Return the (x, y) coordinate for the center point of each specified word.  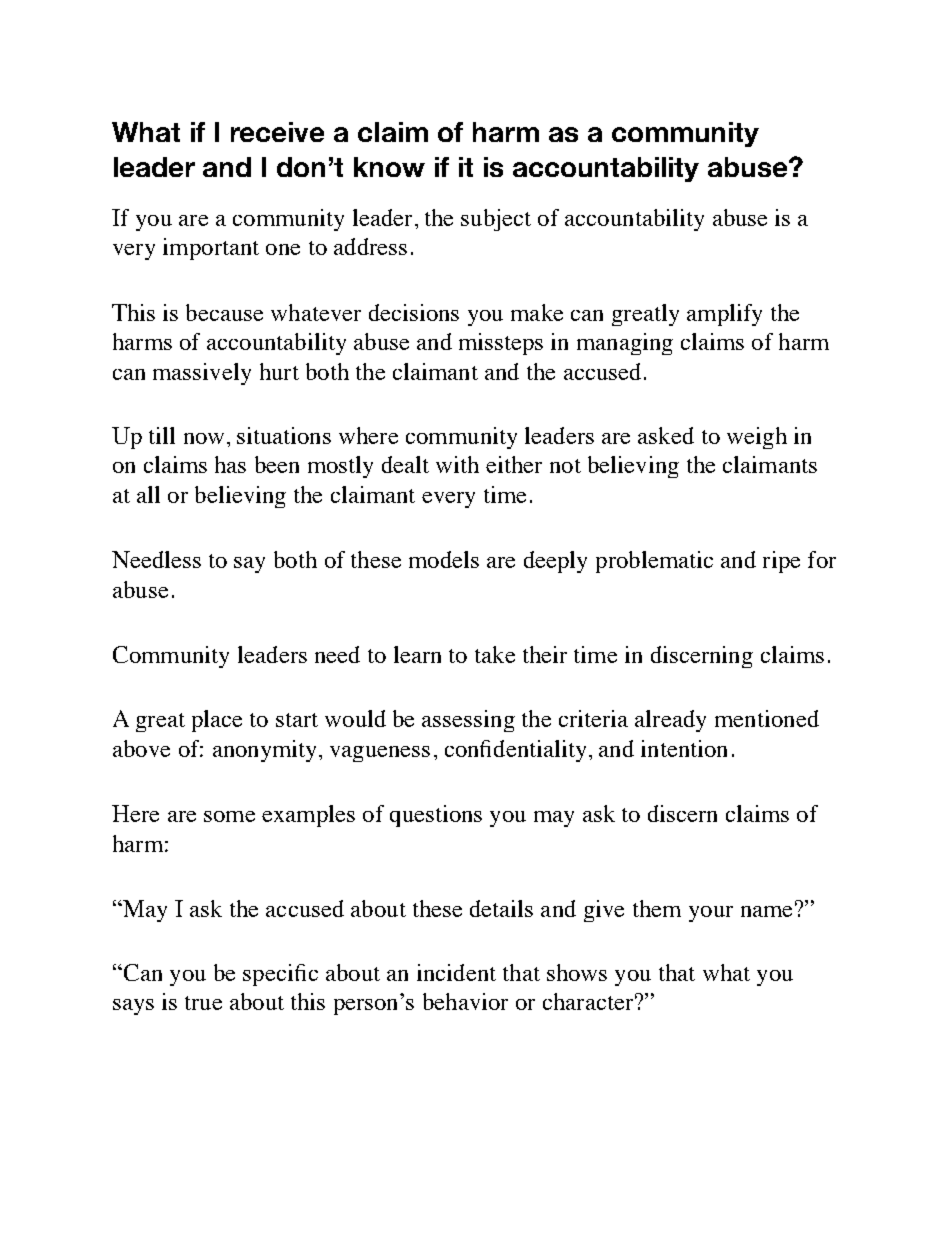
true (203, 1003)
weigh (757, 438)
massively (202, 374)
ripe (781, 562)
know (389, 167)
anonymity (266, 751)
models (444, 559)
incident (456, 972)
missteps (501, 344)
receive (277, 132)
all (148, 494)
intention (684, 748)
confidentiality (515, 751)
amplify (724, 315)
